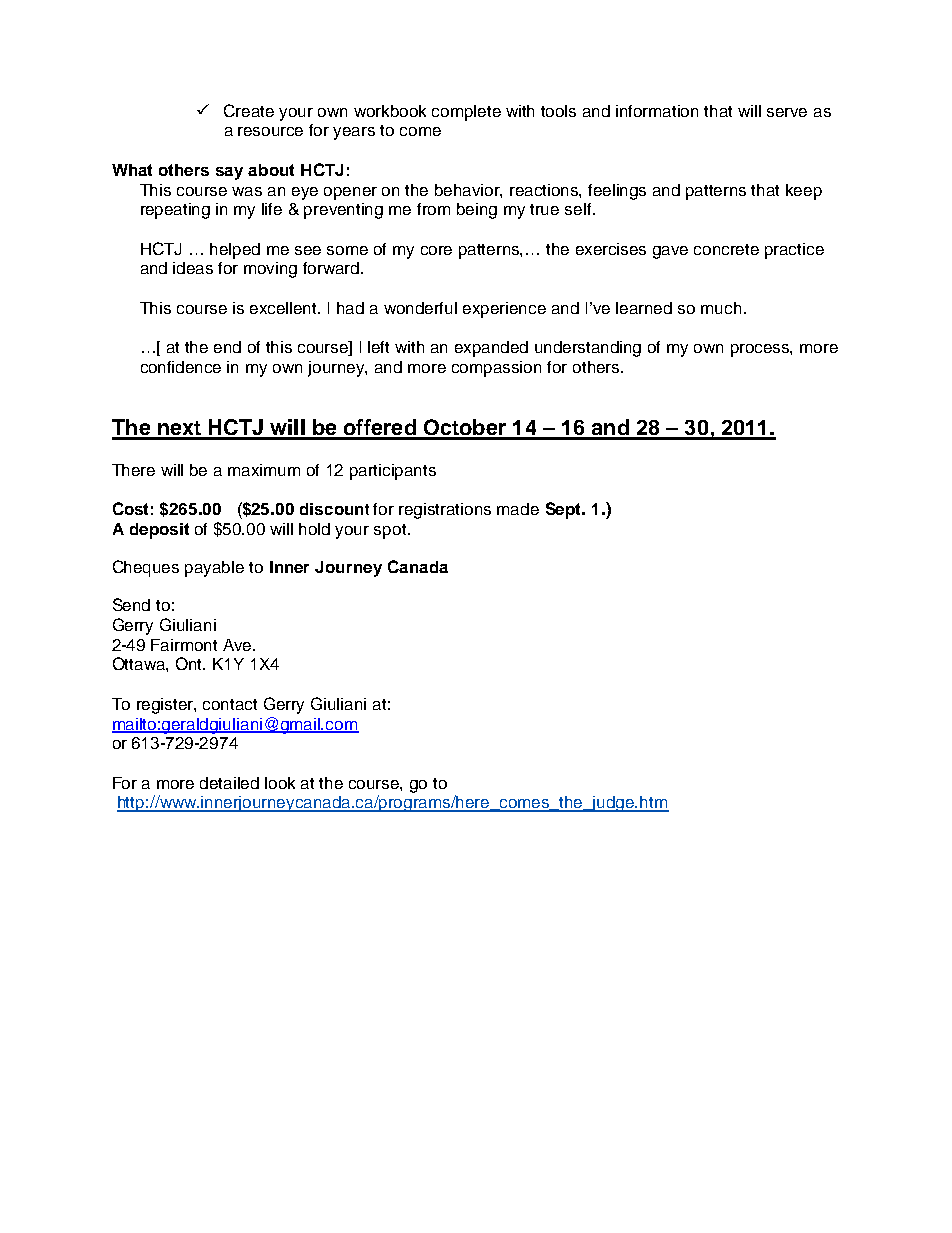 This screenshot has width=952, height=1233. What do you see at coordinates (491, 349) in the screenshot?
I see `expanded` at bounding box center [491, 349].
